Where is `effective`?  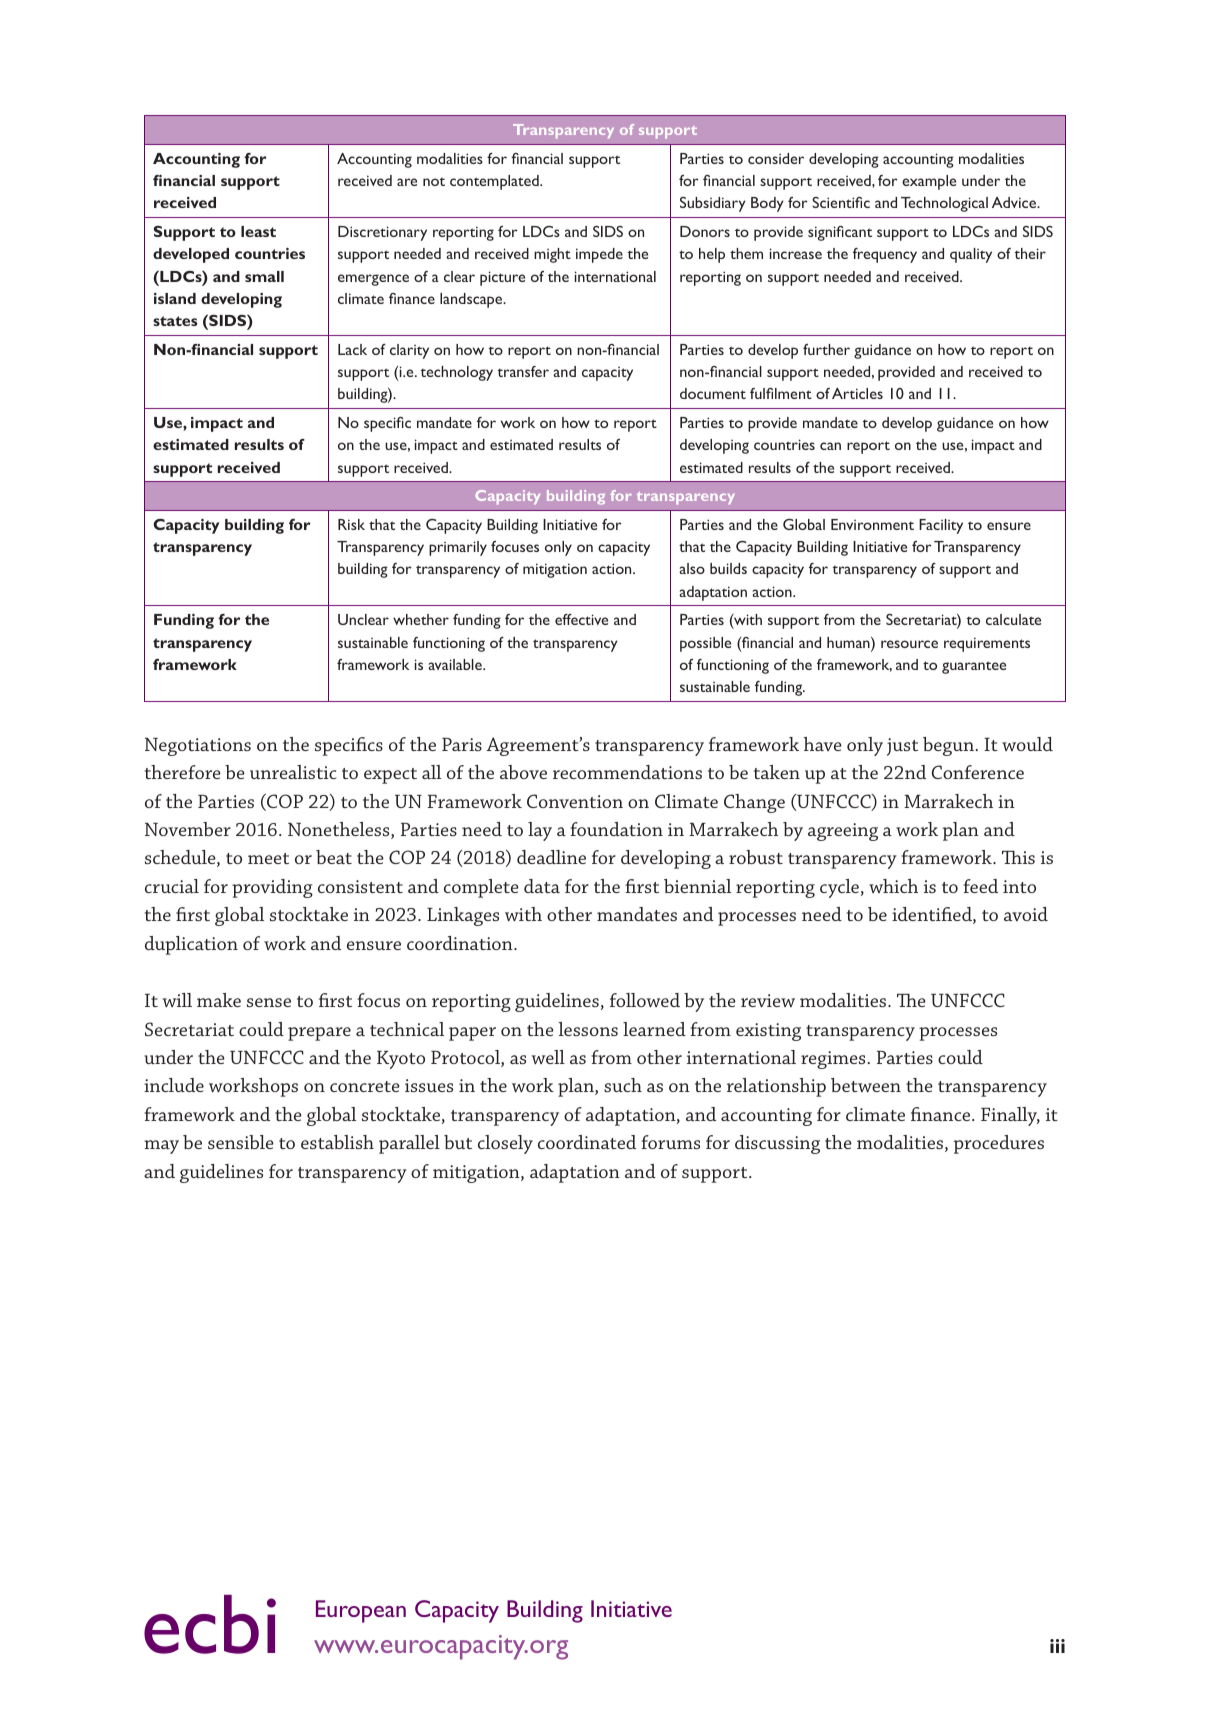
effective is located at coordinates (581, 619).
